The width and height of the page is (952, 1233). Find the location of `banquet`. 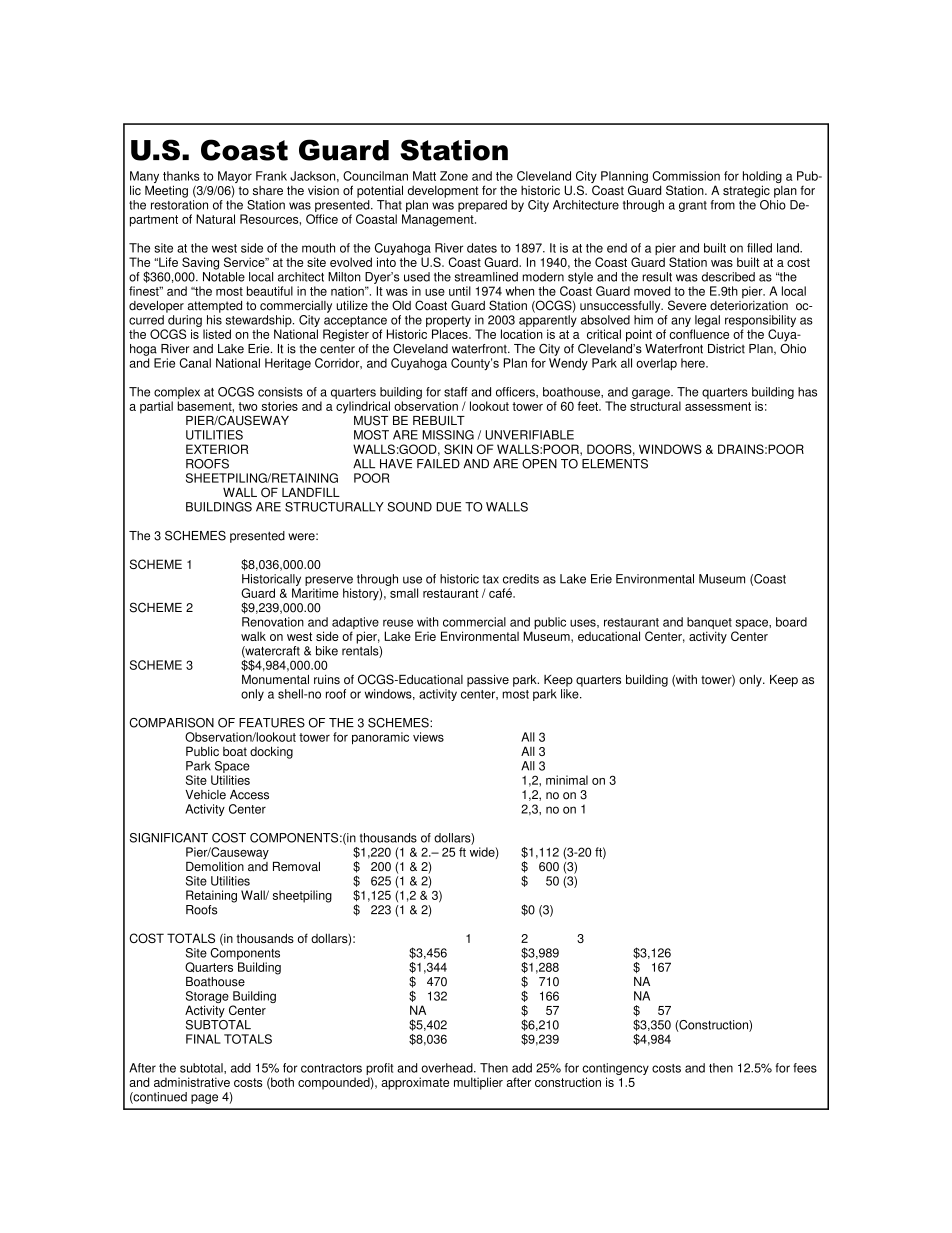

banquet is located at coordinates (709, 624).
